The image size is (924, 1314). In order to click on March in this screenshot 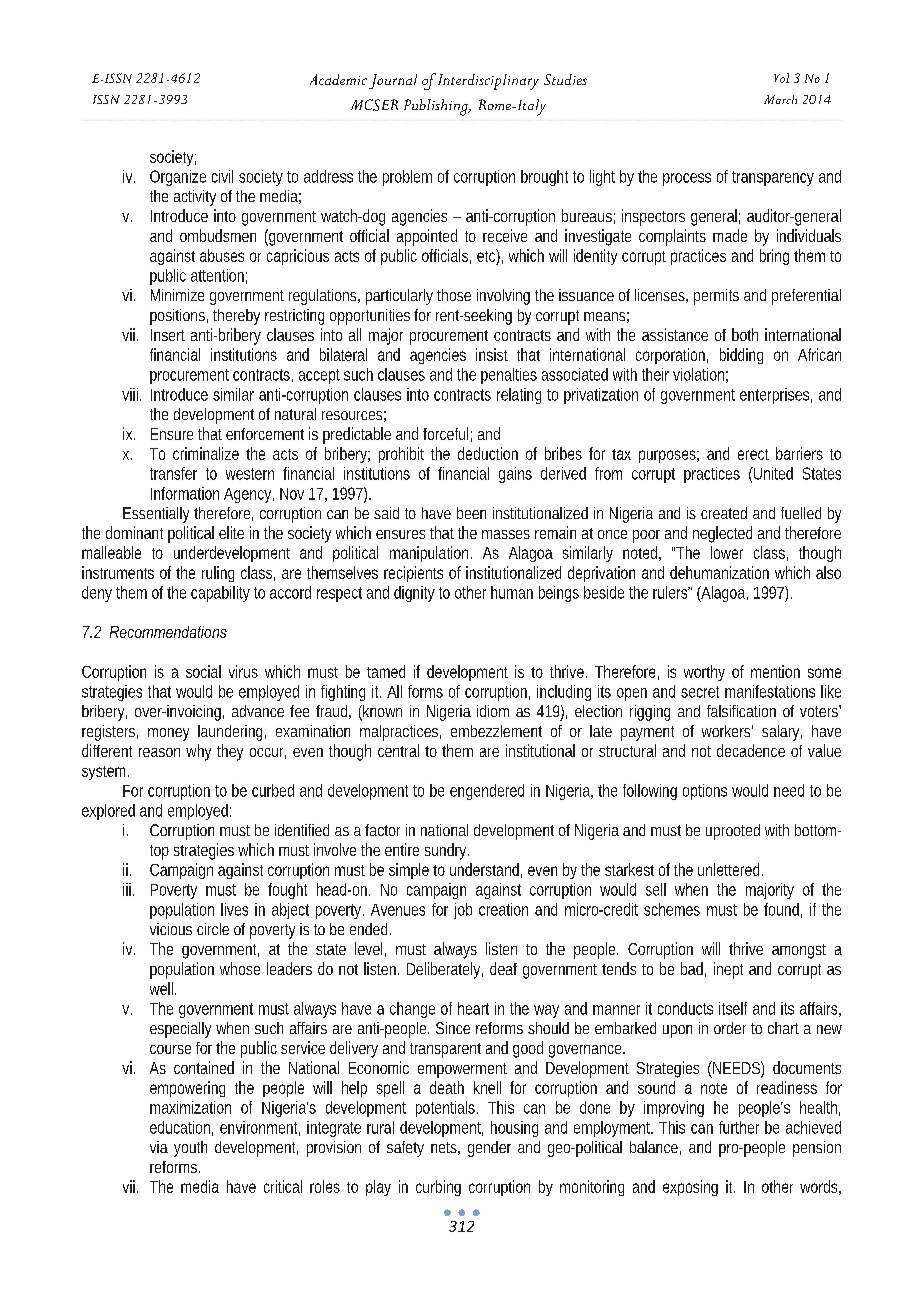, I will do `click(780, 99)`.
